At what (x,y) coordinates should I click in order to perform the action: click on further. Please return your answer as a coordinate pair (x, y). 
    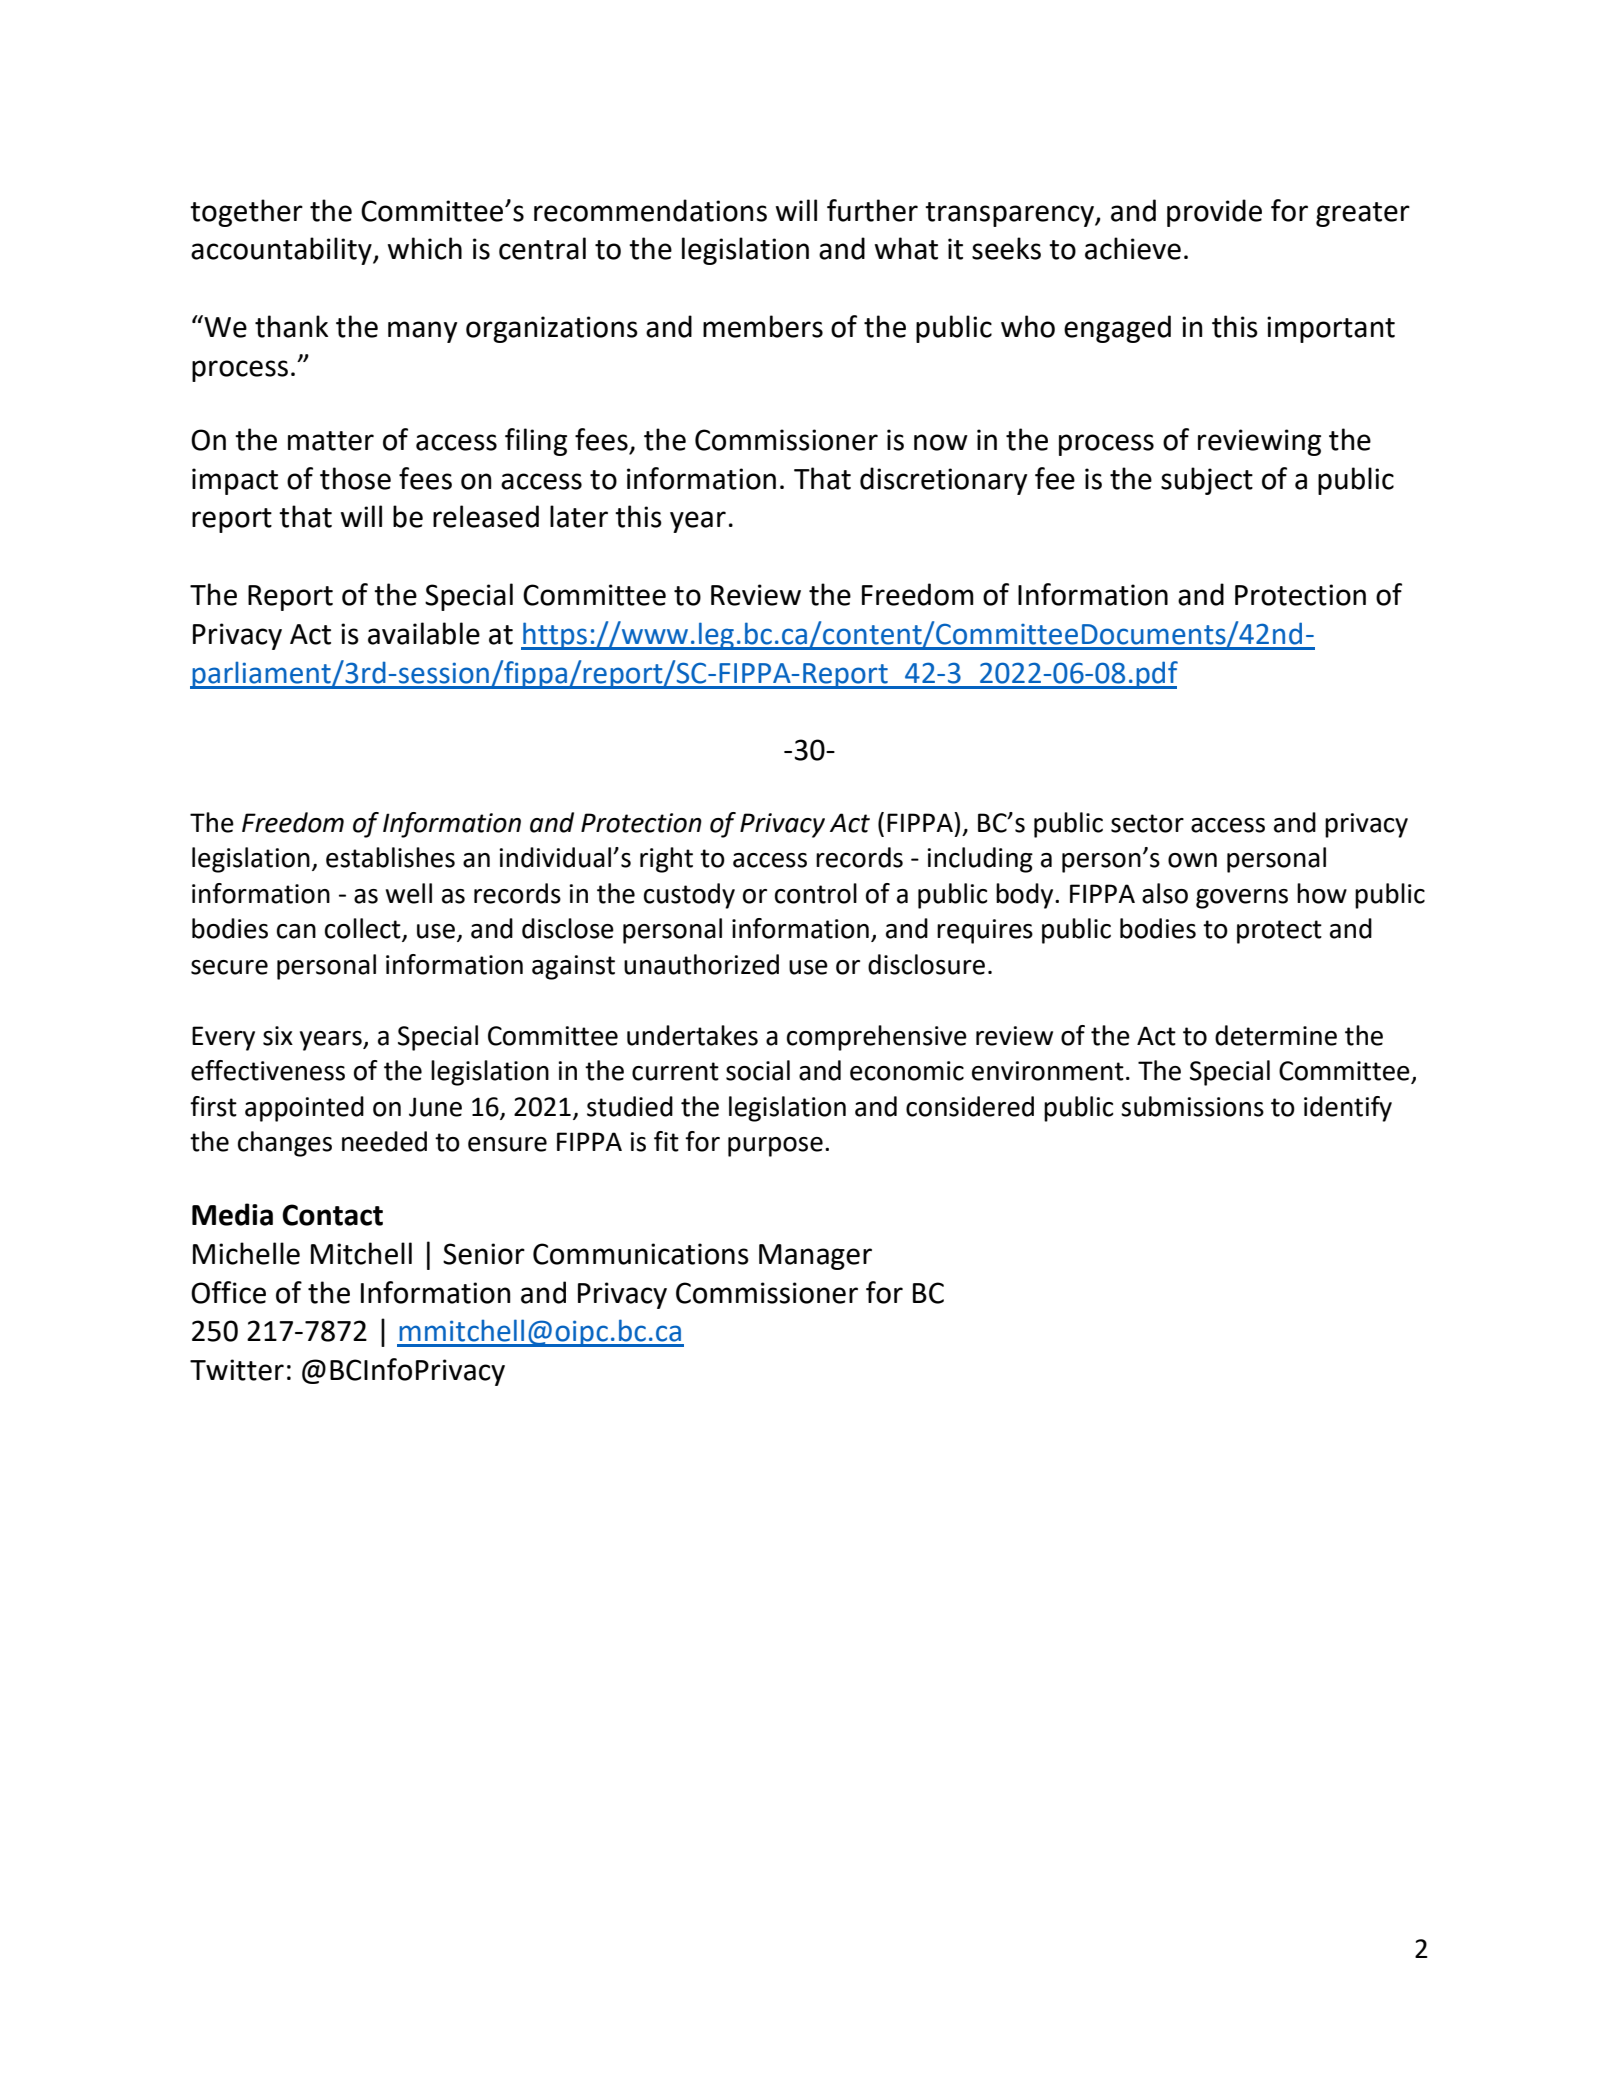
    Looking at the image, I should click on (872, 210).
